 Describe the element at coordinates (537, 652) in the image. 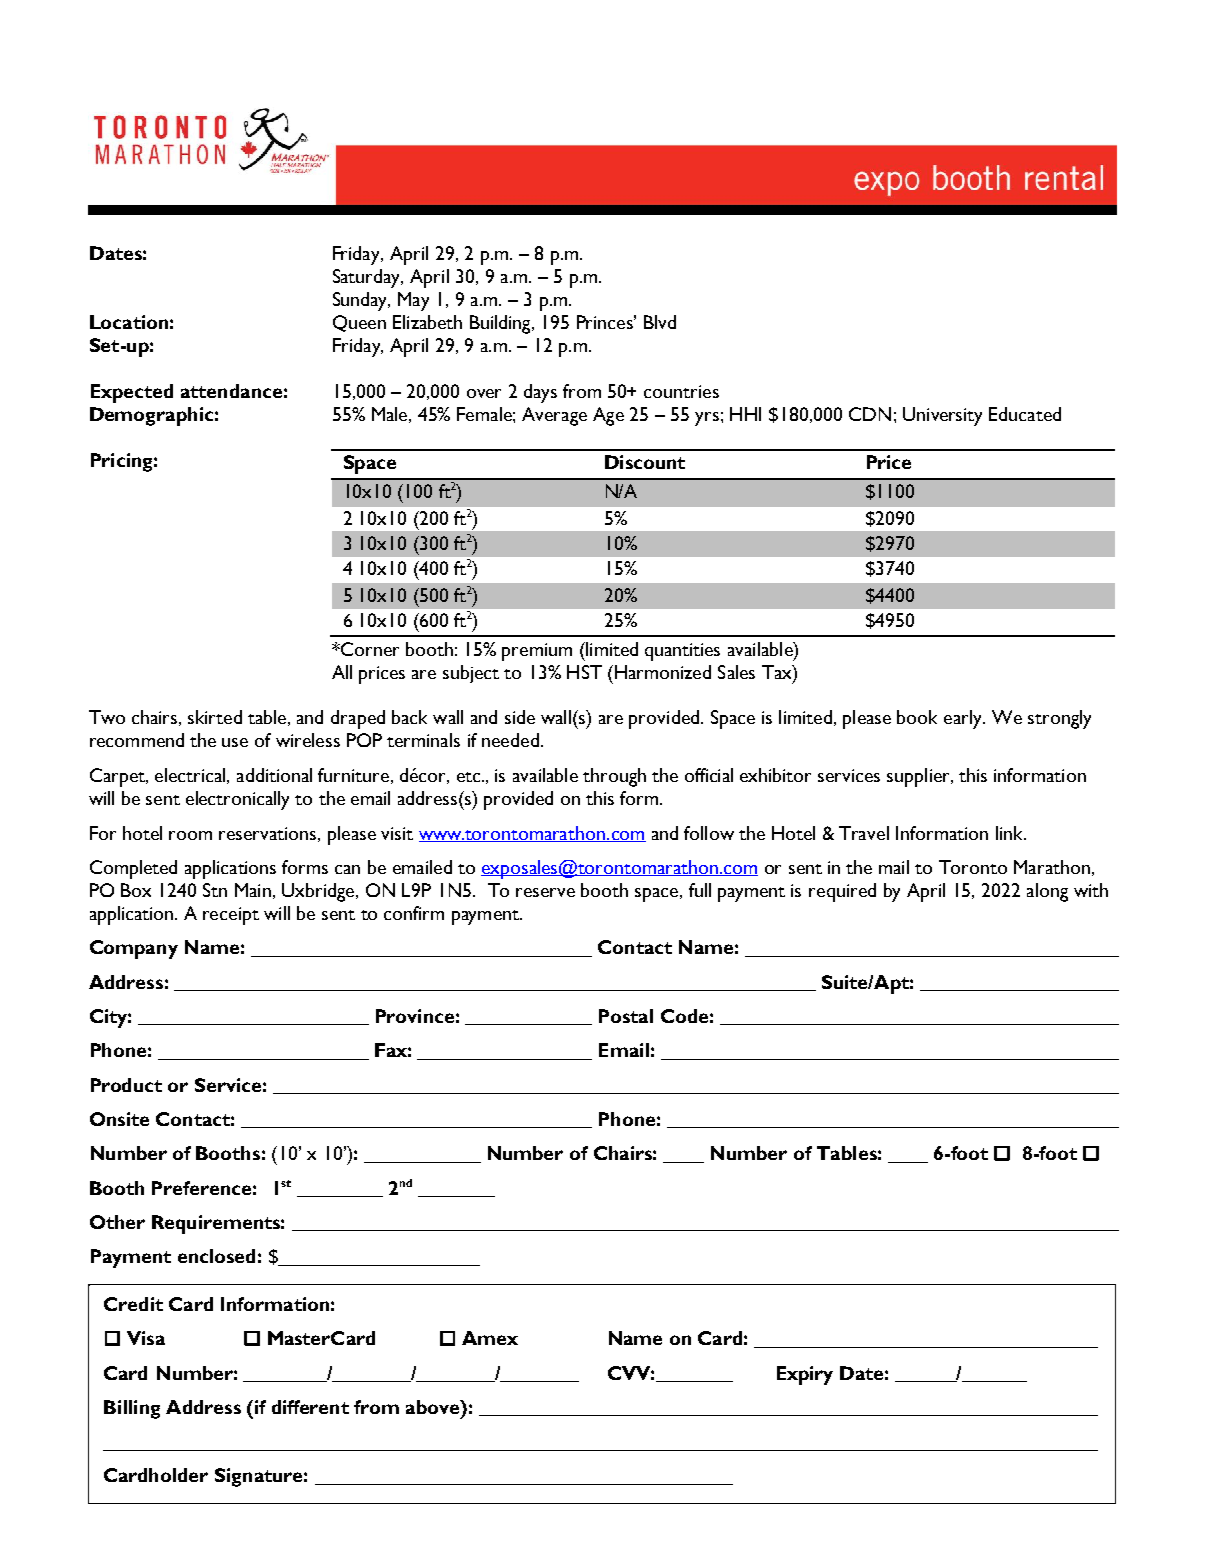

I see `premium` at that location.
